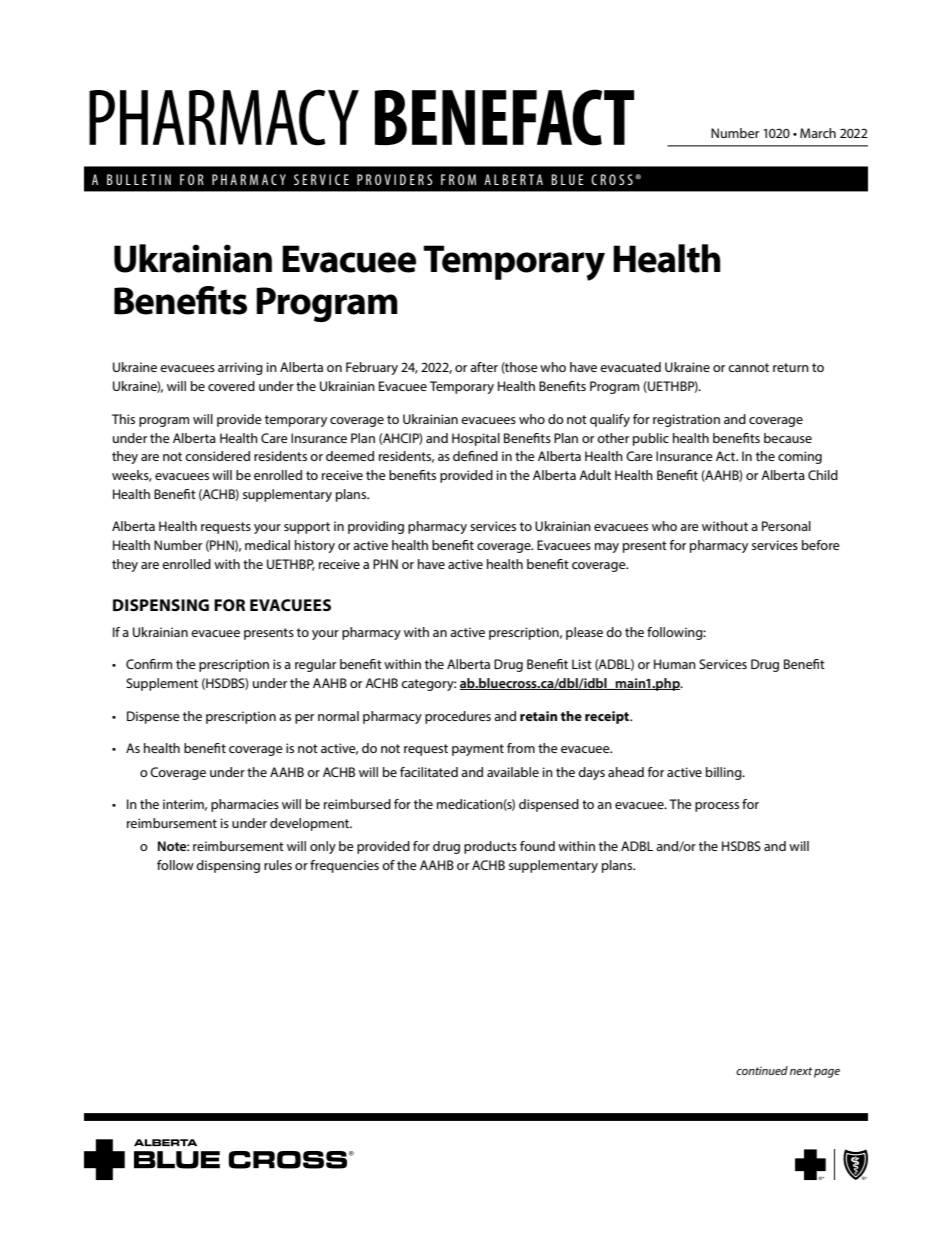  What do you see at coordinates (484, 367) in the screenshot?
I see `after` at bounding box center [484, 367].
